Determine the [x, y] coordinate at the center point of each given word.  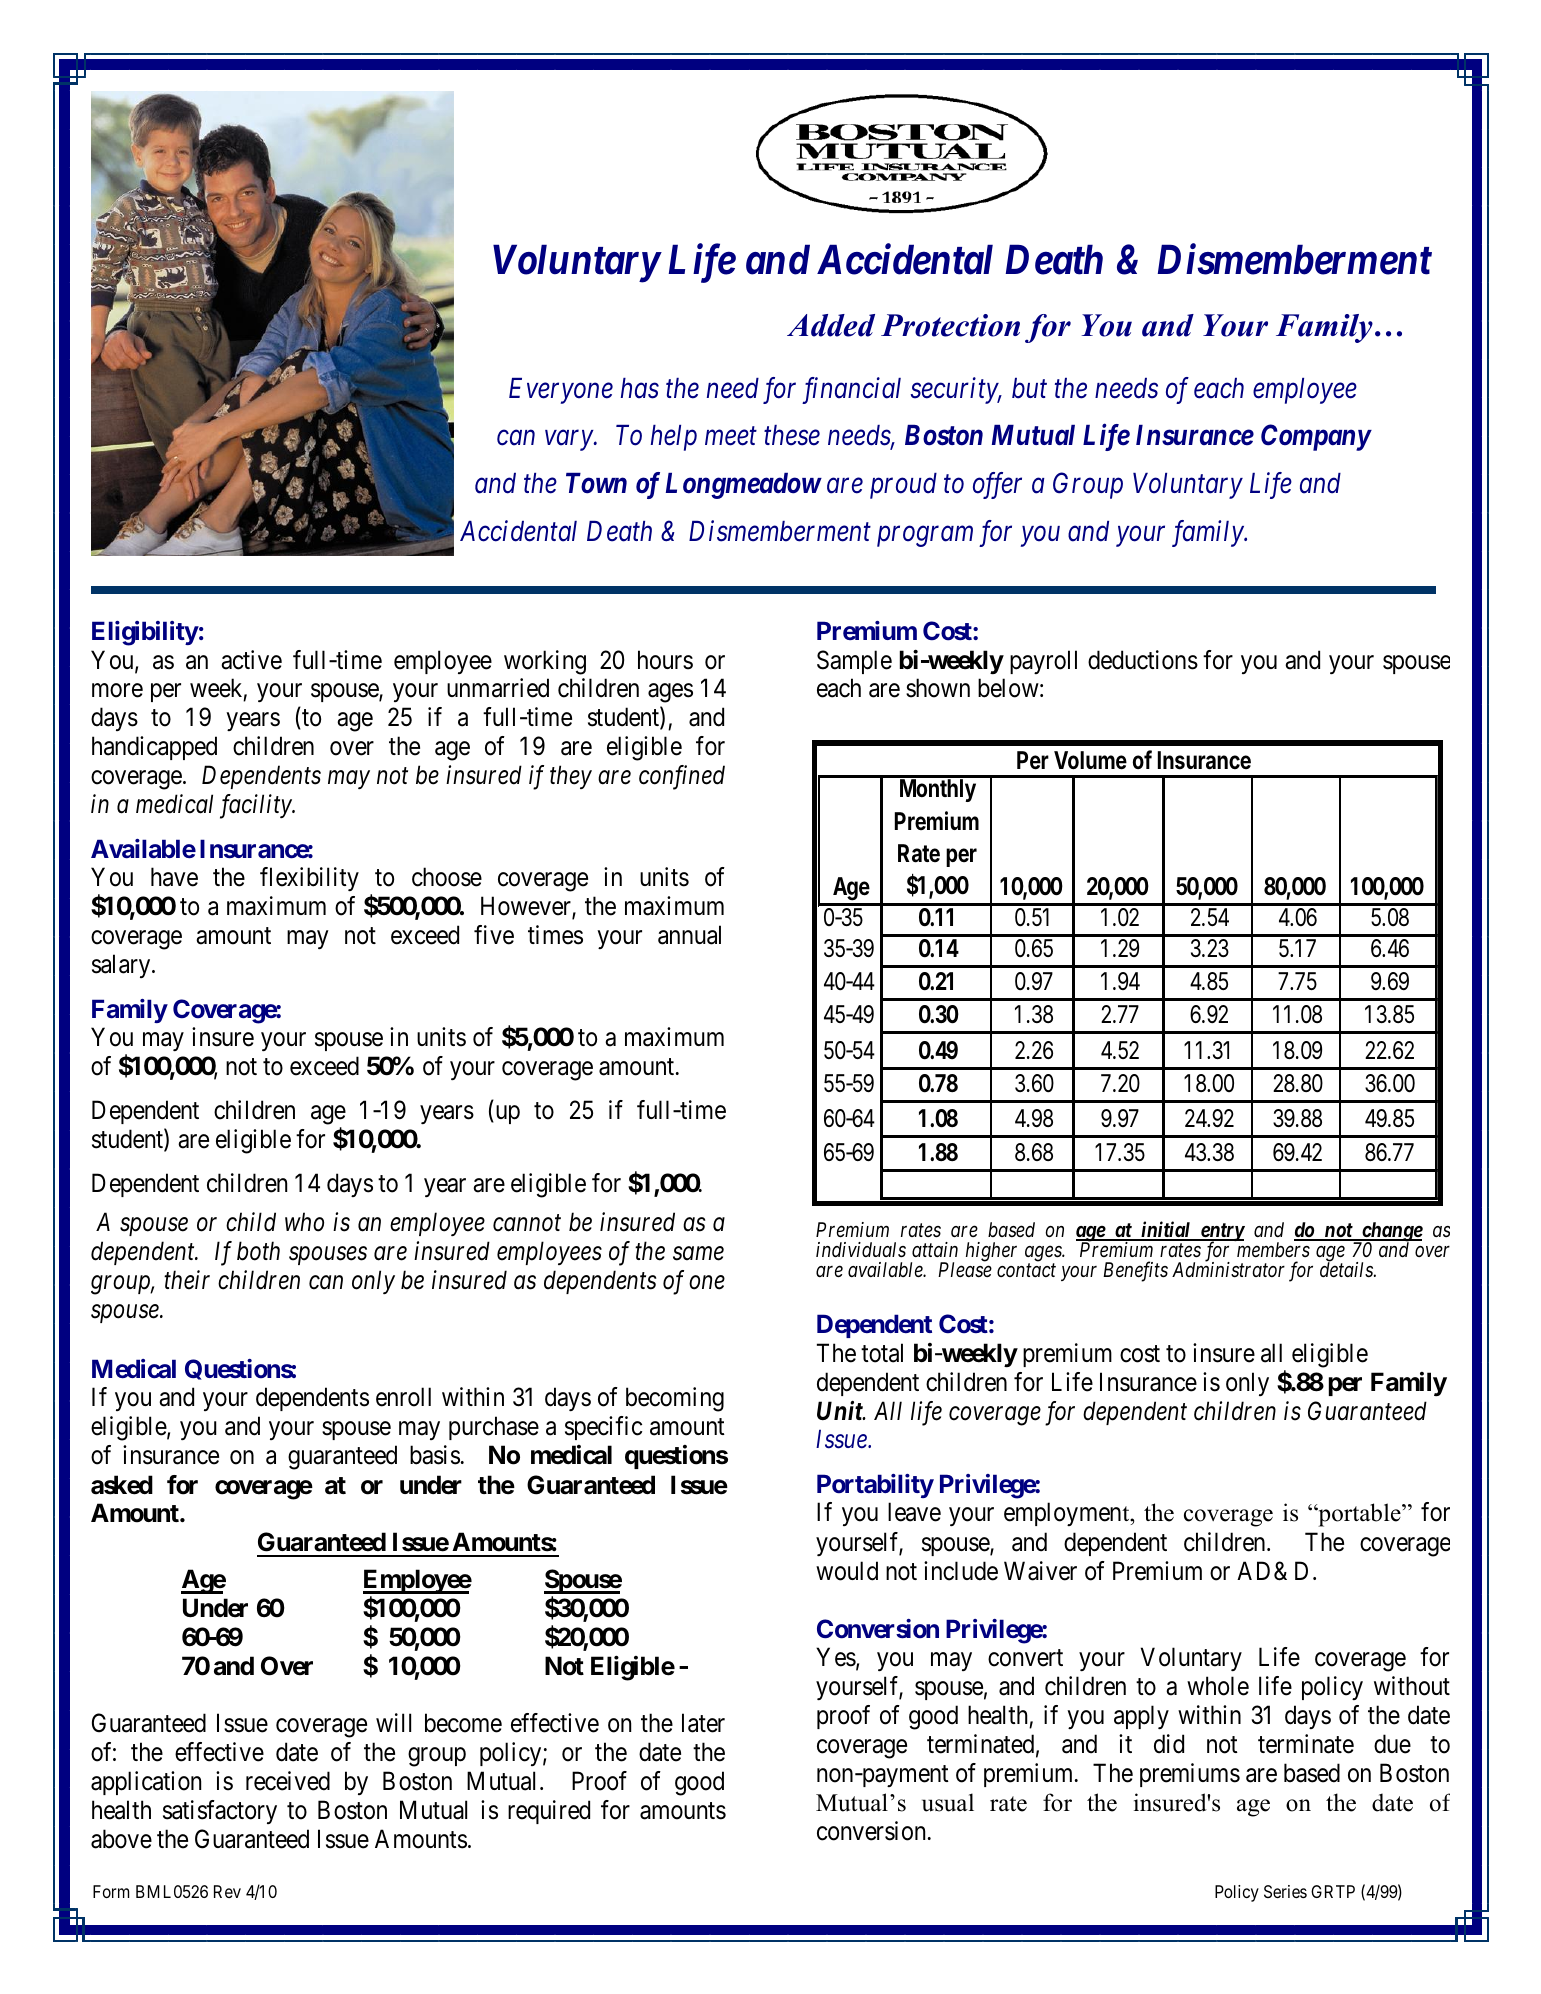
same [698, 1254]
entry [1221, 1233]
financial [851, 390]
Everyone [561, 391]
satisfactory [220, 1812]
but [1029, 388]
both [258, 1251]
